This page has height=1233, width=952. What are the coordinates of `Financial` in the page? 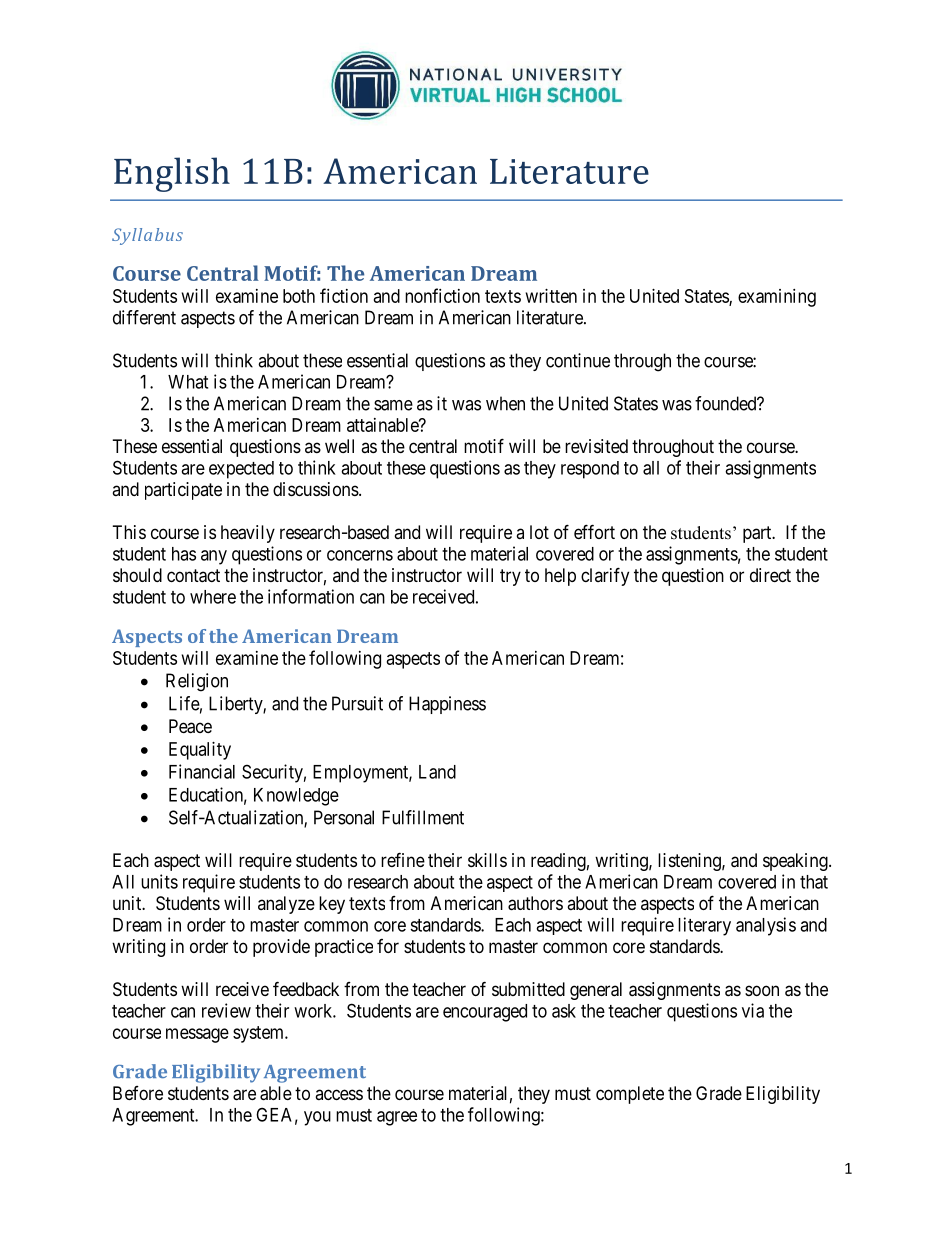 It's located at (202, 771).
